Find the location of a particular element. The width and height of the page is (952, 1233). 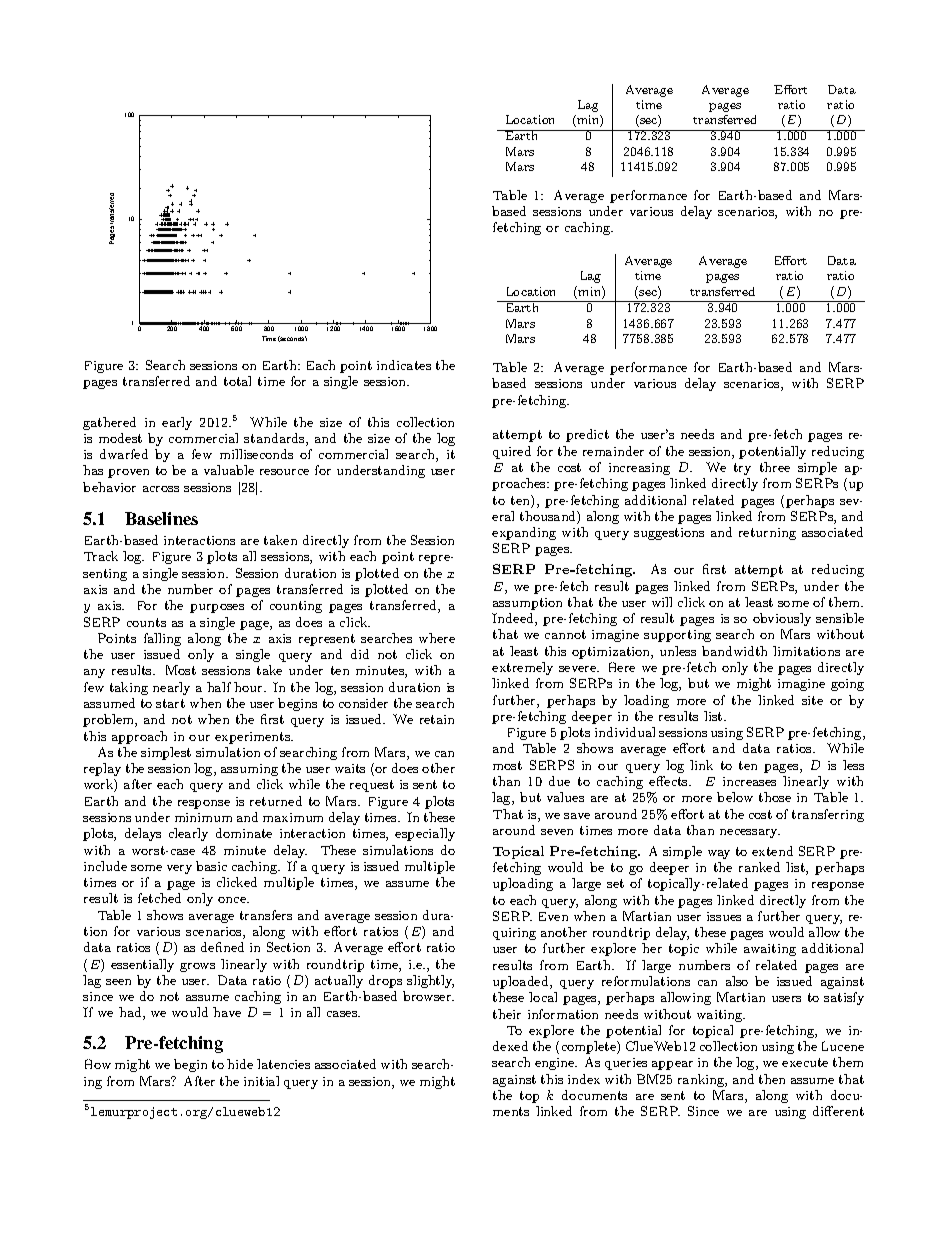

hide is located at coordinates (240, 1064).
